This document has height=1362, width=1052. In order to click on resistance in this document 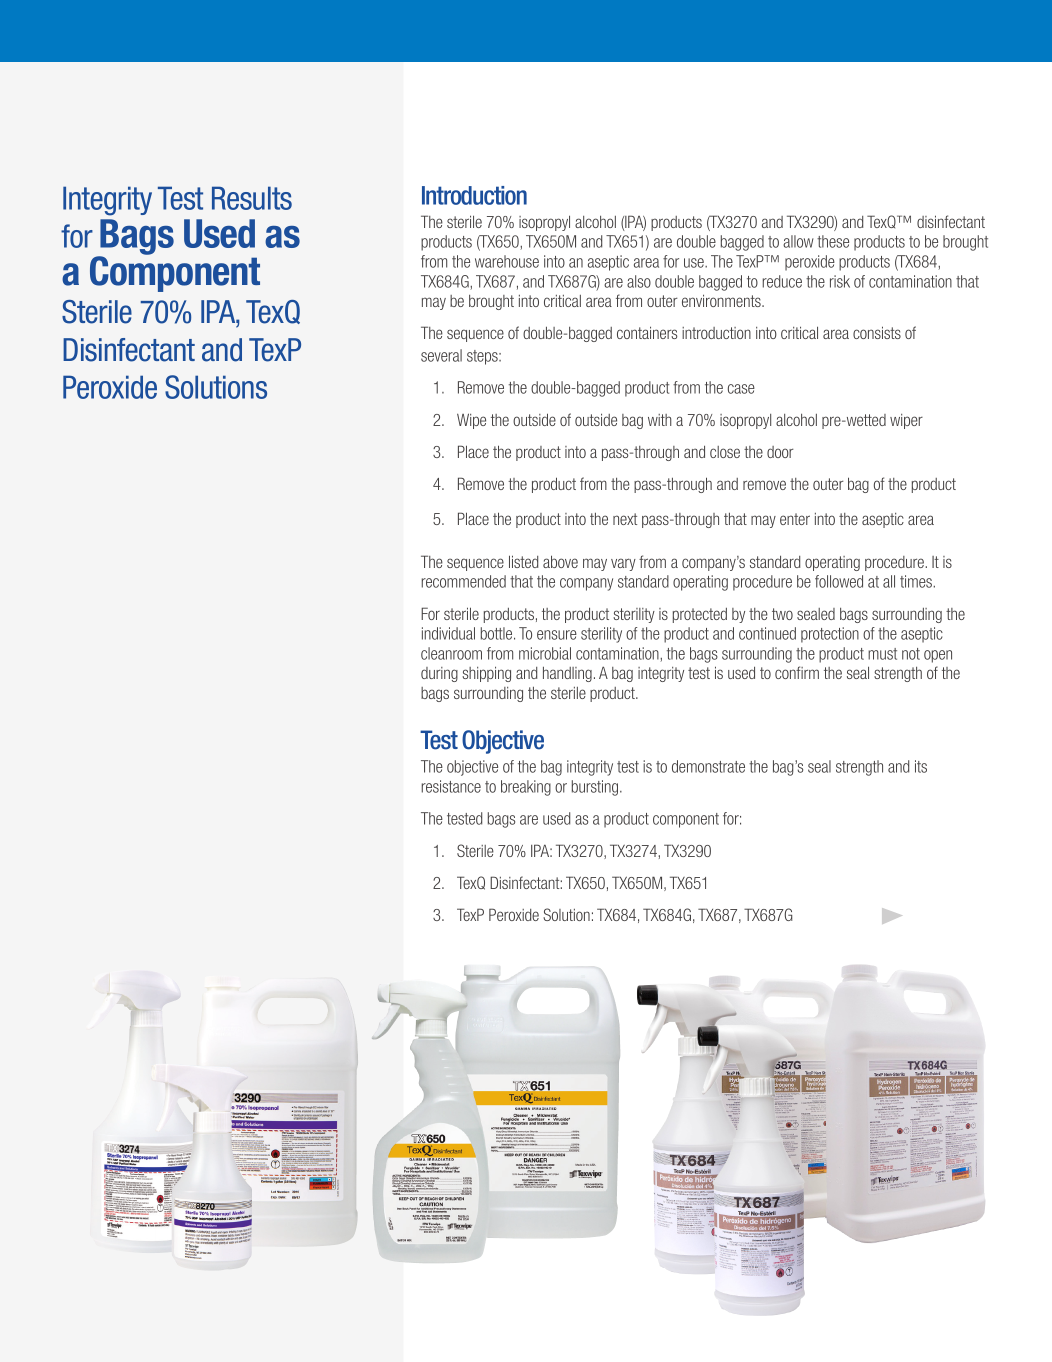, I will do `click(451, 786)`.
